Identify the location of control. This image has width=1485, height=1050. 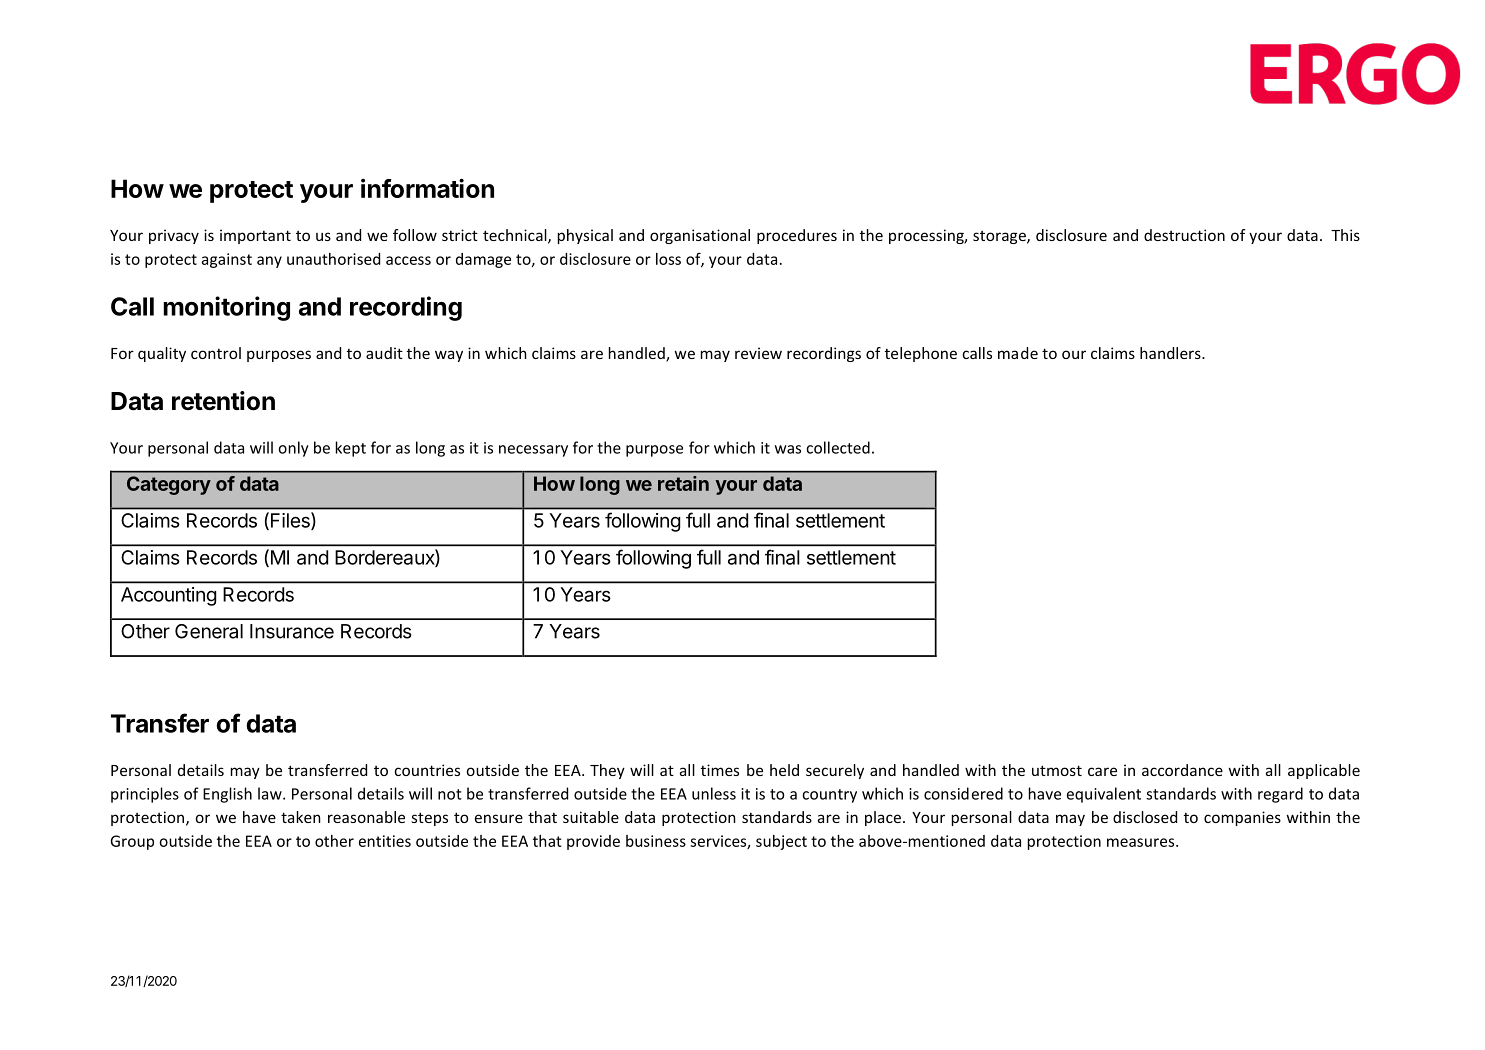
(216, 353).
